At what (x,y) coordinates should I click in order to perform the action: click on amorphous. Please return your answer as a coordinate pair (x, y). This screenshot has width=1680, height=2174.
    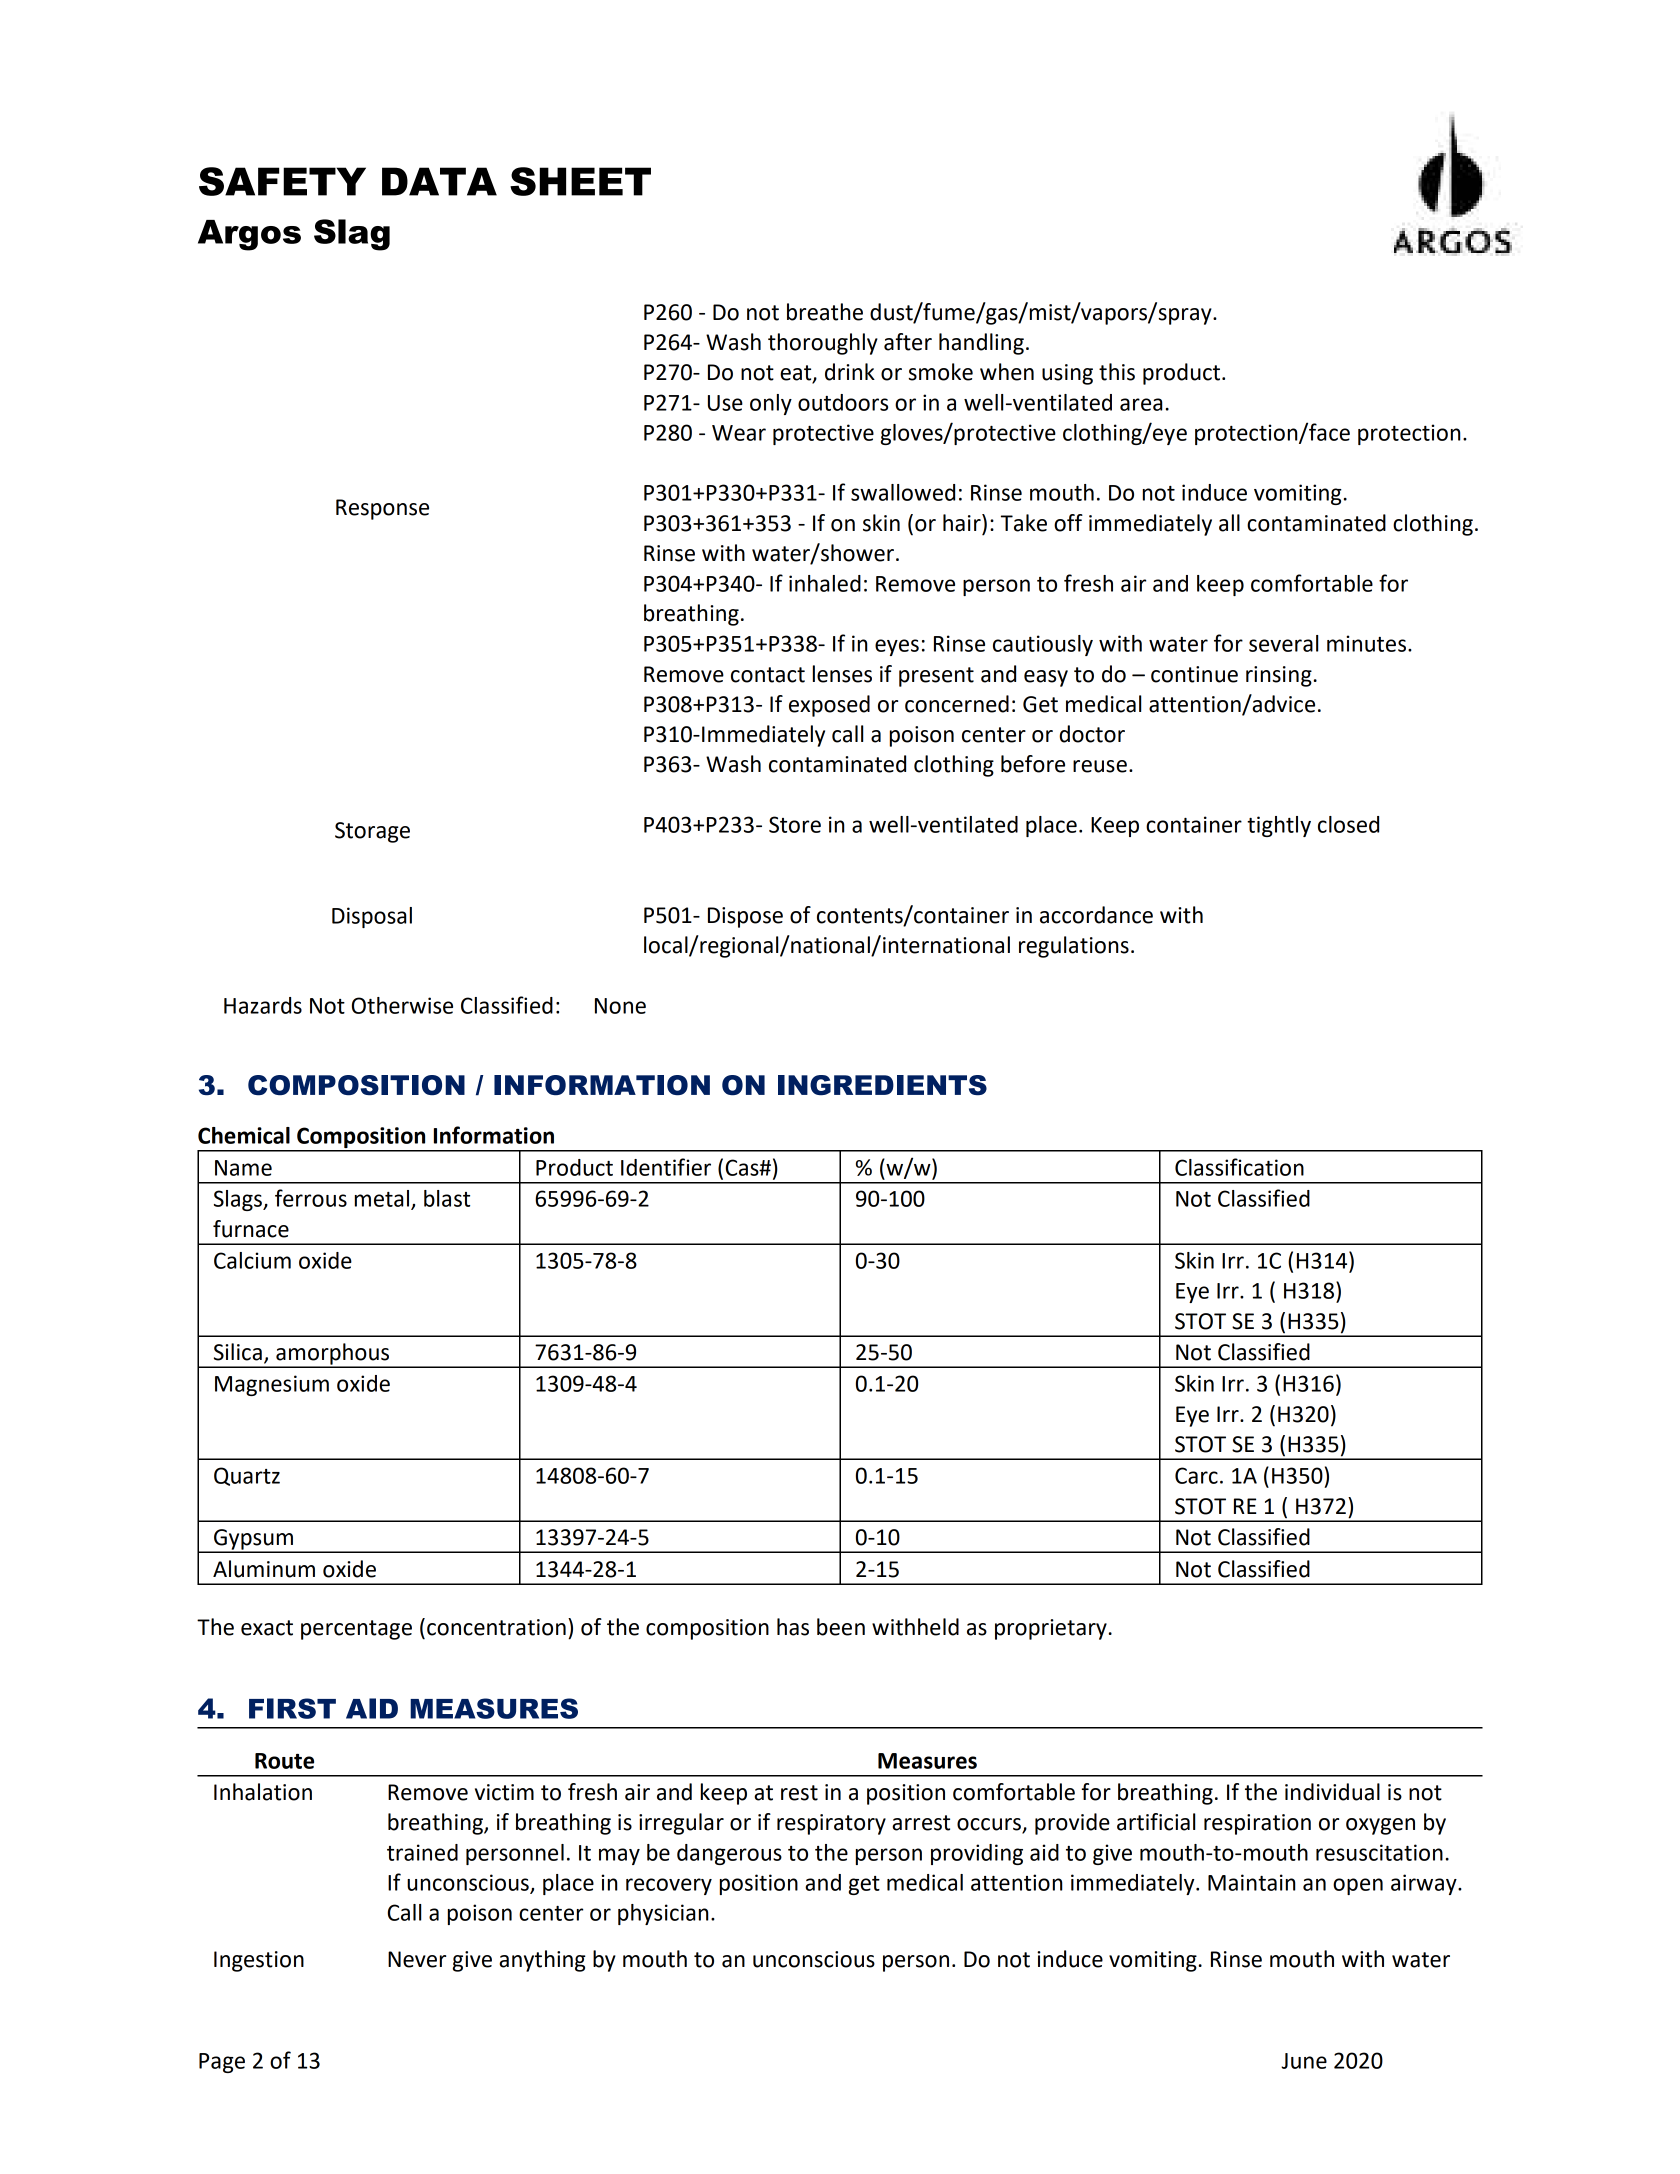
    Looking at the image, I should click on (333, 1355).
